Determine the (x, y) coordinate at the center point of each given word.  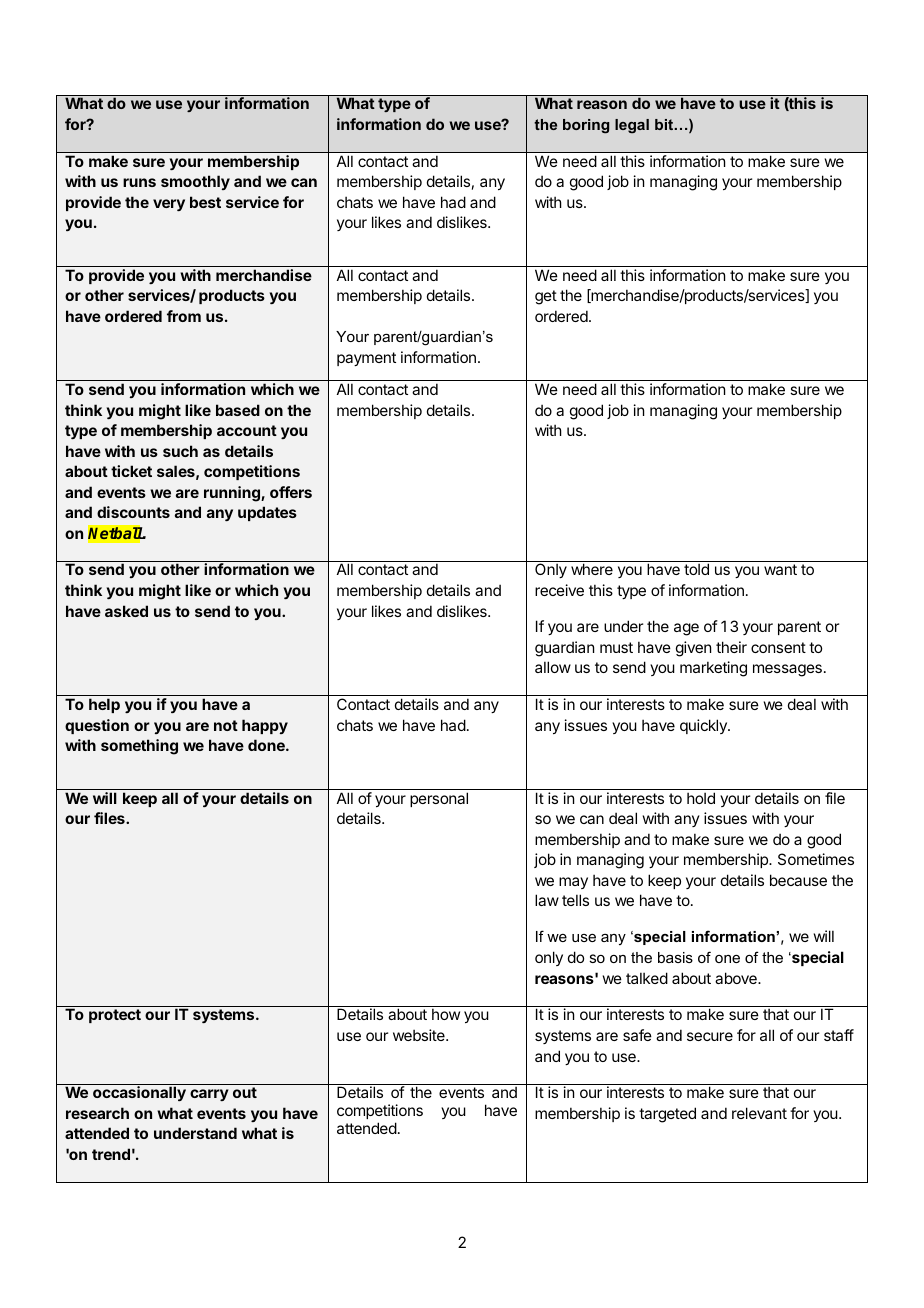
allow (553, 667)
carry (209, 1095)
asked (126, 611)
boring (586, 126)
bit (665, 124)
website (420, 1035)
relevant (759, 1113)
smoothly (195, 182)
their (731, 647)
